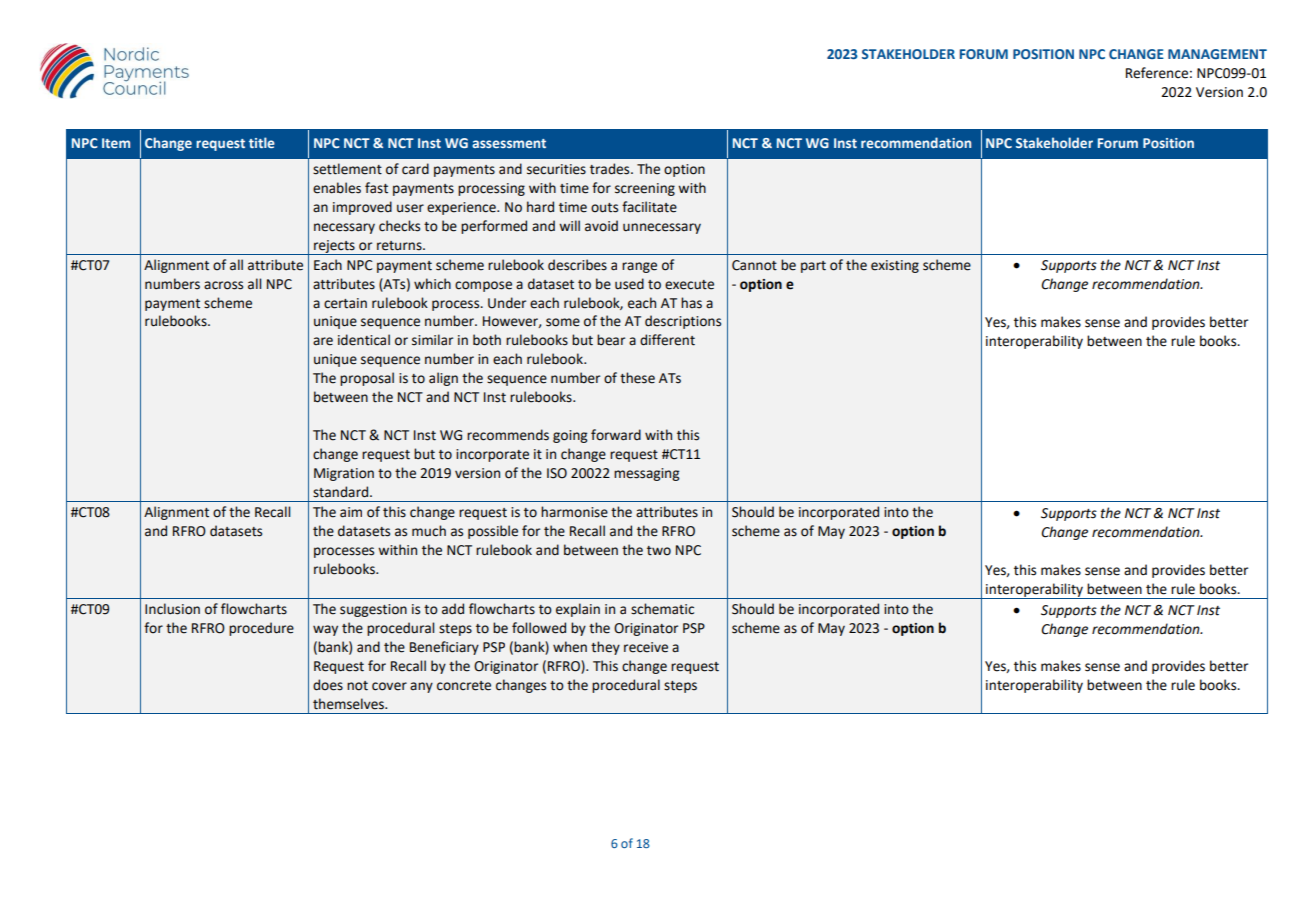 The height and width of the image is (924, 1309). What do you see at coordinates (509, 143) in the image?
I see `assessment` at bounding box center [509, 143].
